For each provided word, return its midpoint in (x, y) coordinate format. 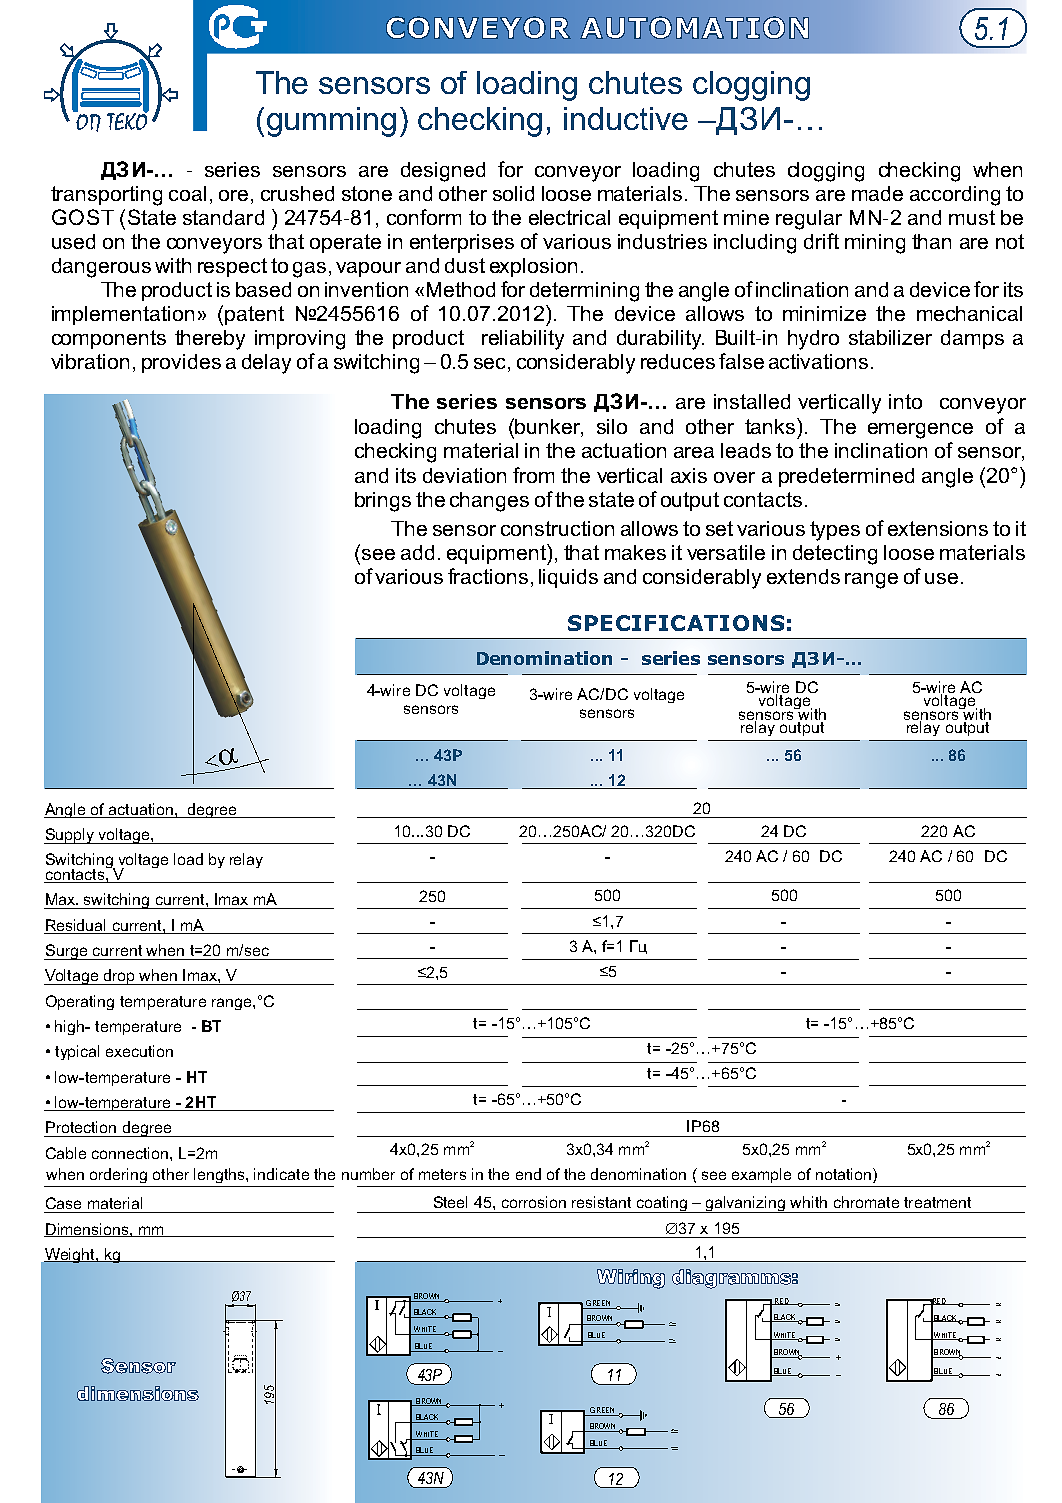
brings (383, 502)
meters (442, 1174)
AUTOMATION (694, 27)
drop (119, 977)
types (835, 531)
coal (187, 193)
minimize (824, 313)
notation (843, 1174)
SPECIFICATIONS (676, 623)
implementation (123, 315)
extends (803, 576)
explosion (533, 267)
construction (557, 528)
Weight (70, 1255)
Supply (70, 836)
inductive (626, 118)
